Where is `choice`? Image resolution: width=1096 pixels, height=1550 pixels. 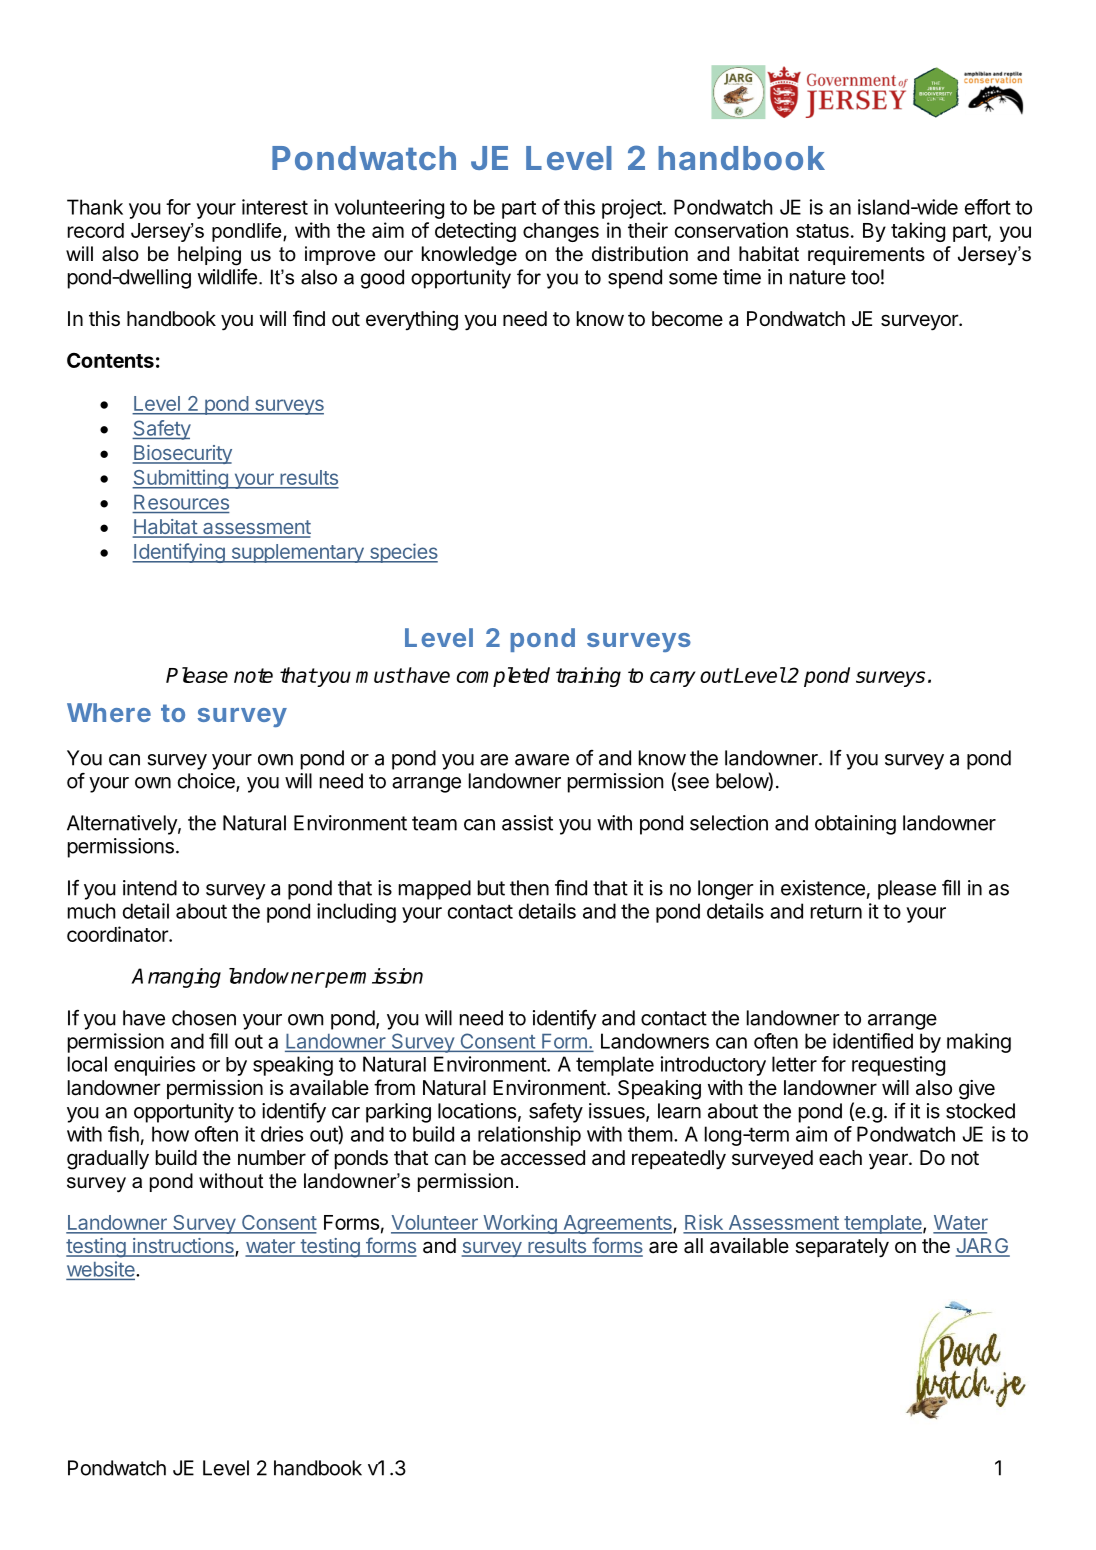 choice is located at coordinates (207, 782).
